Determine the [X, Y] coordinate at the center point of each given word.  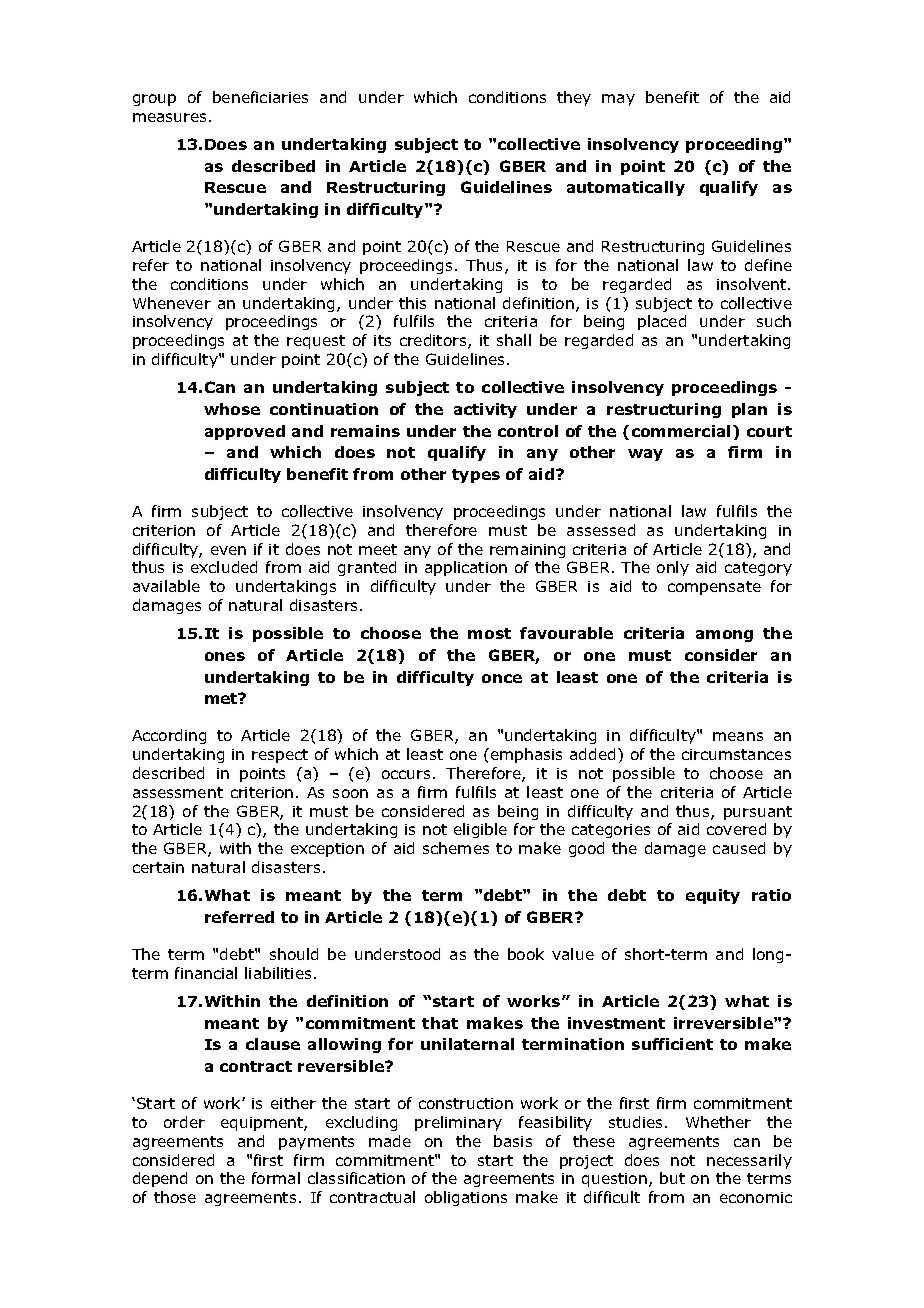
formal [276, 1178]
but [672, 1178]
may [618, 100]
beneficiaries [260, 97]
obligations [466, 1198]
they [574, 98]
